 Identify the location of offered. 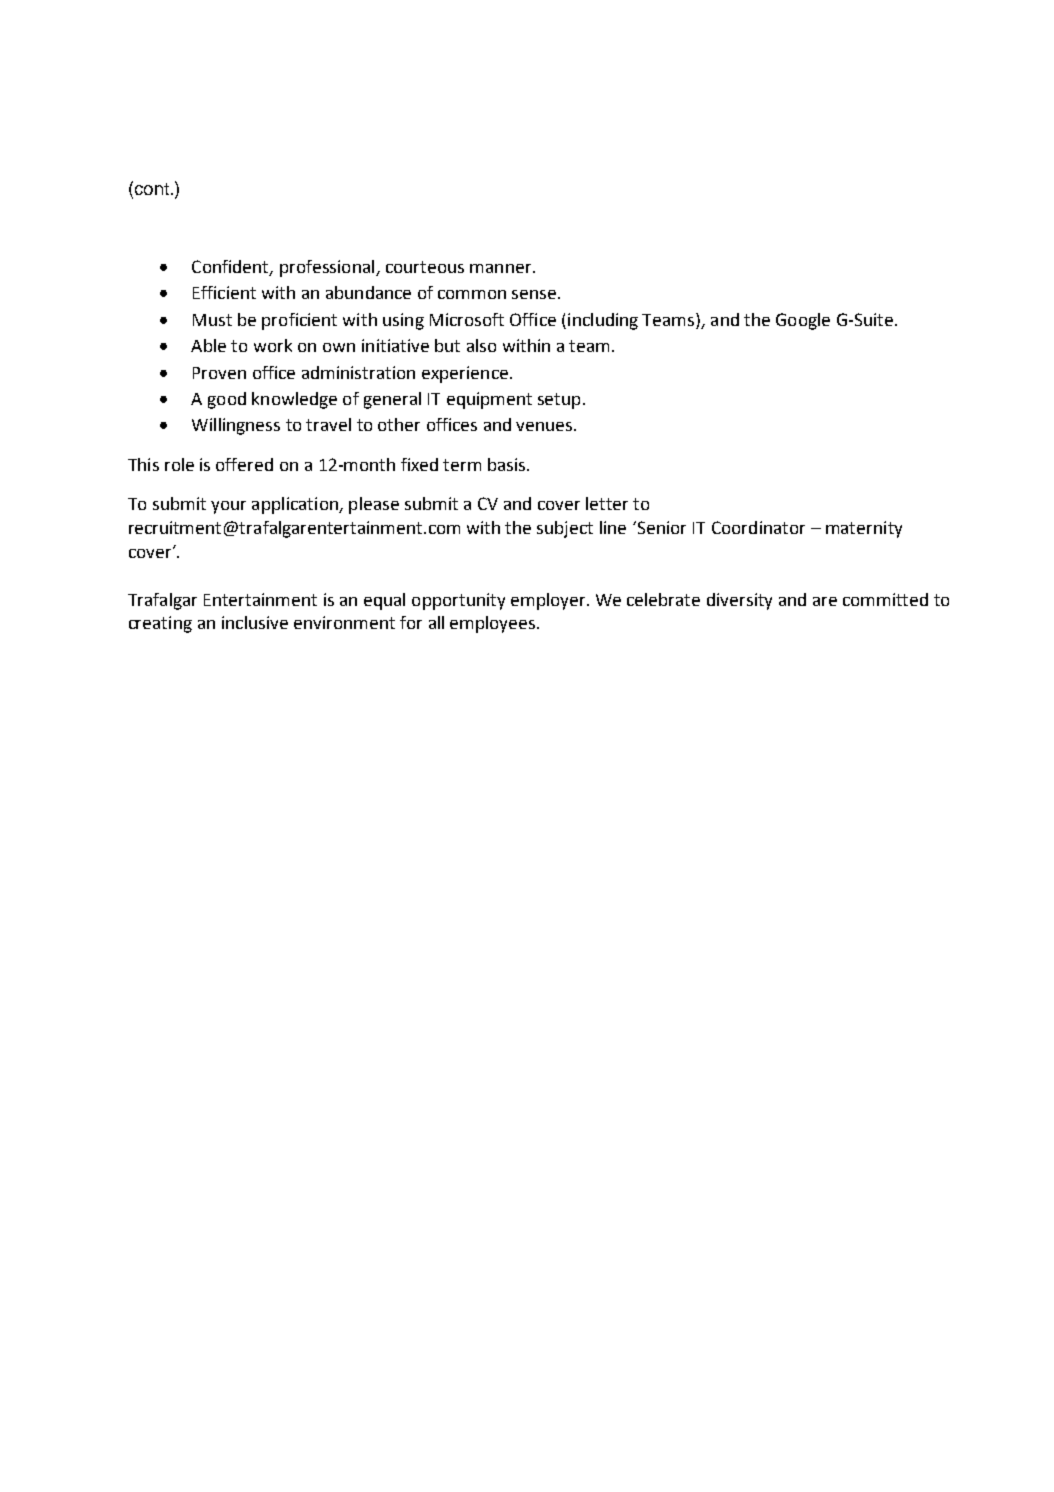
(244, 464).
